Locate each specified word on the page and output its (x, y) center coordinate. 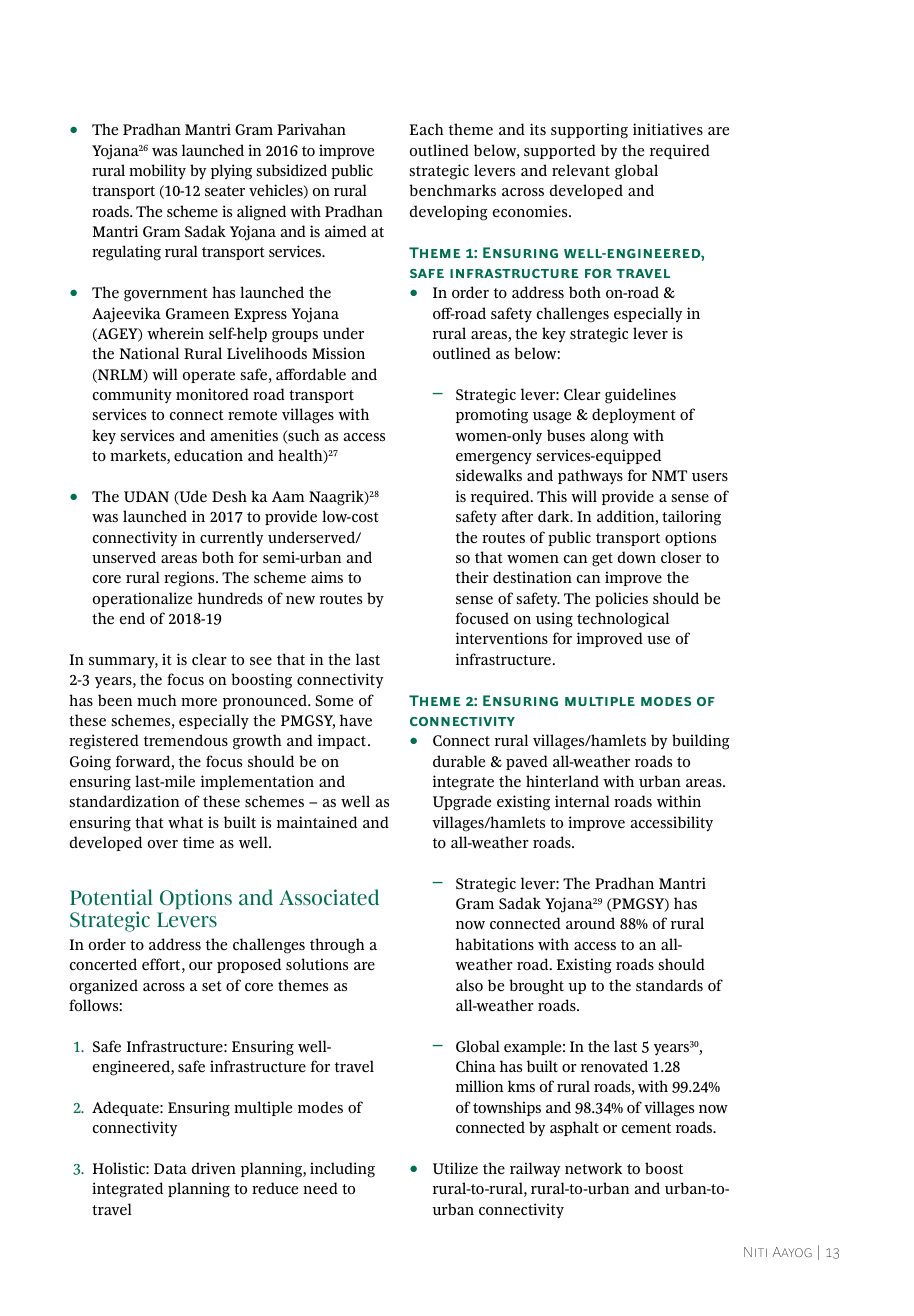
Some (334, 700)
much (157, 700)
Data (170, 1168)
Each (427, 129)
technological (623, 620)
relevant (581, 170)
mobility (157, 172)
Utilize (455, 1168)
